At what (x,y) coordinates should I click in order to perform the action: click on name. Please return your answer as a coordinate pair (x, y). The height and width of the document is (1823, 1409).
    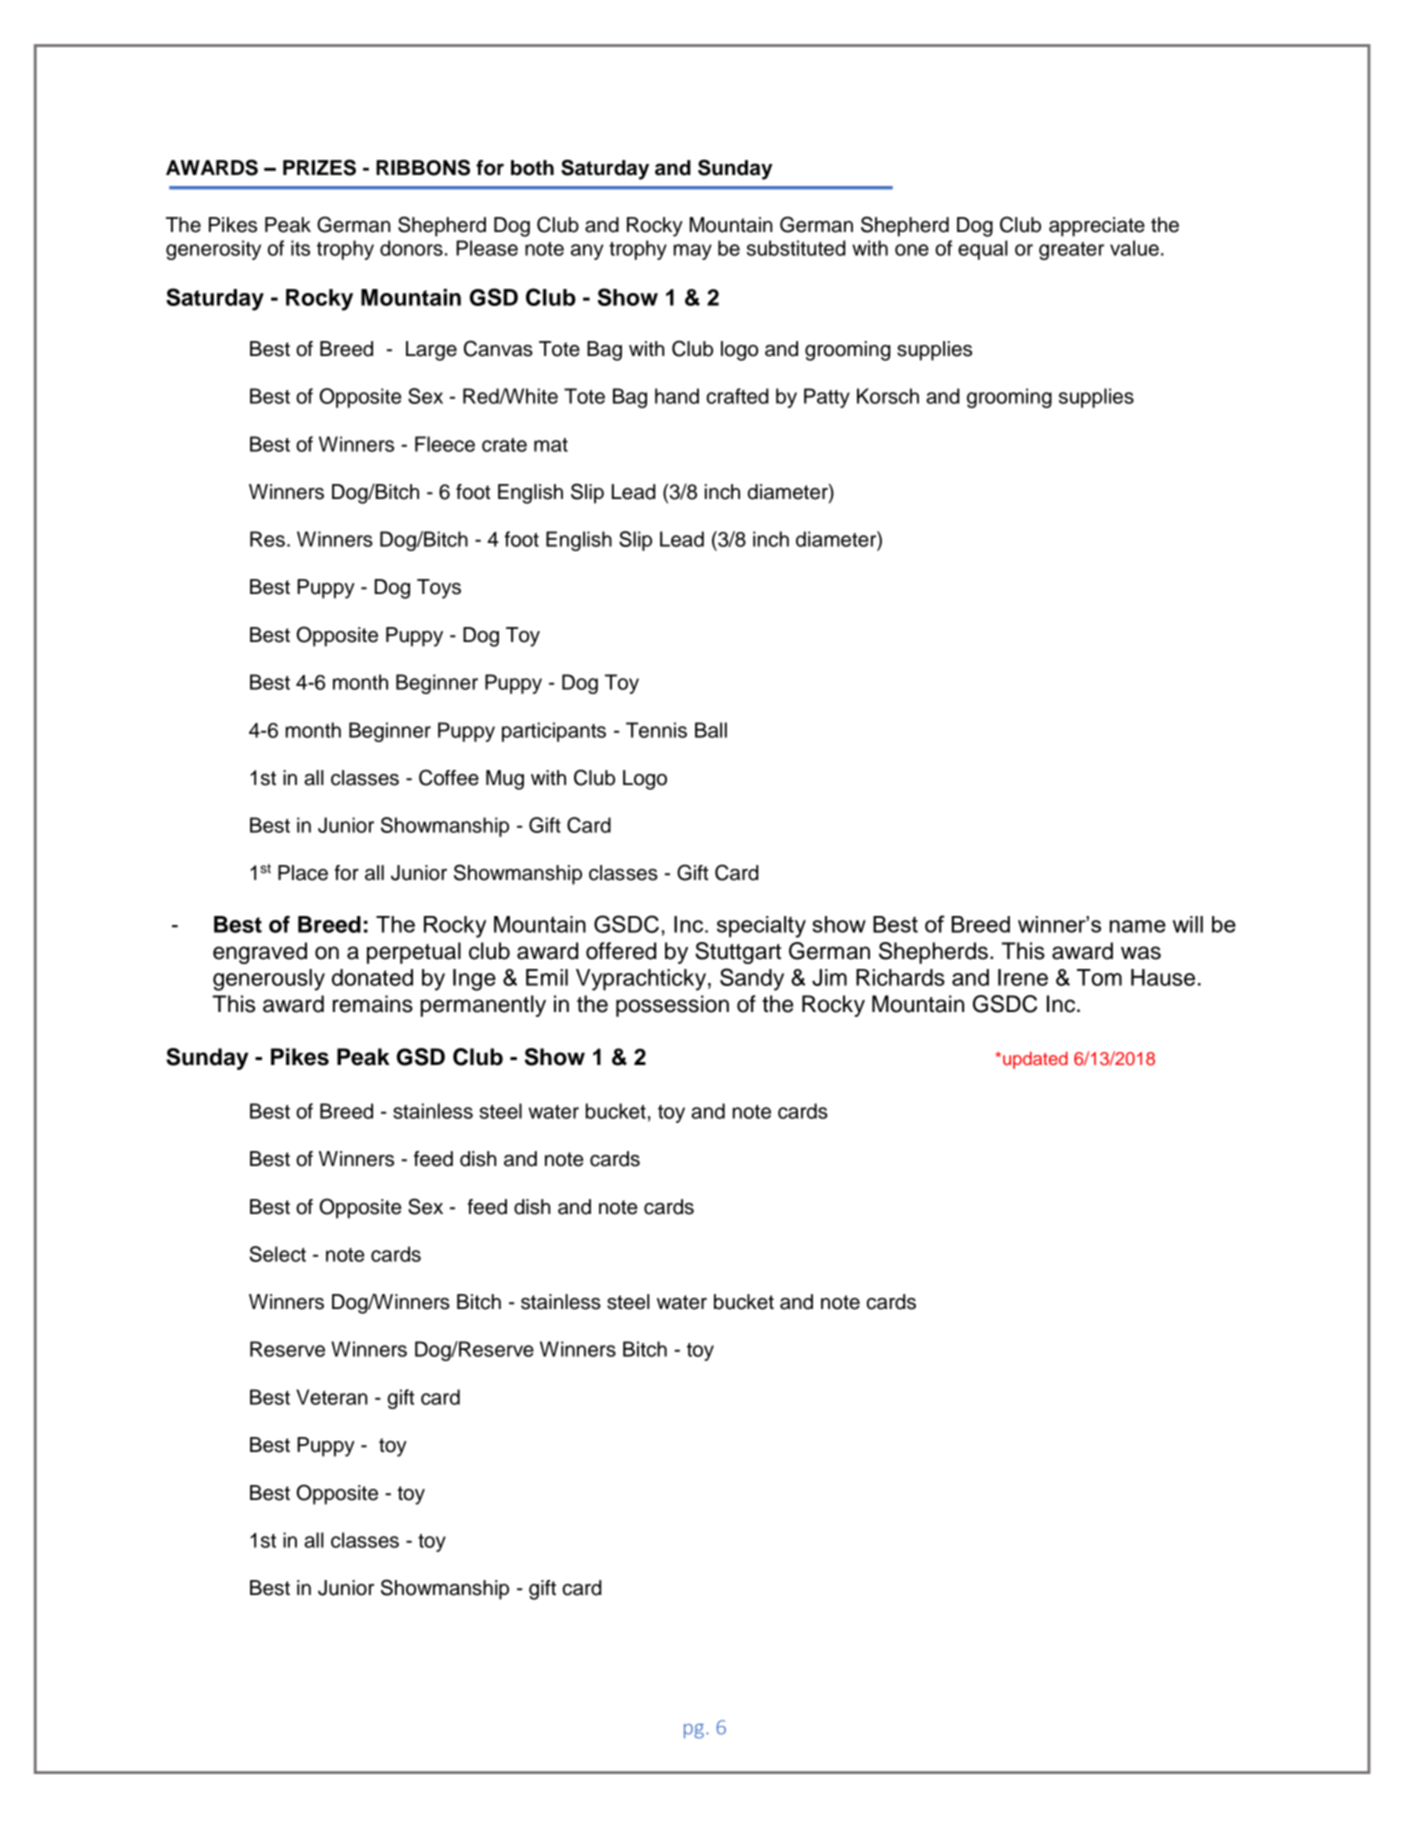
    Looking at the image, I should click on (1138, 926).
